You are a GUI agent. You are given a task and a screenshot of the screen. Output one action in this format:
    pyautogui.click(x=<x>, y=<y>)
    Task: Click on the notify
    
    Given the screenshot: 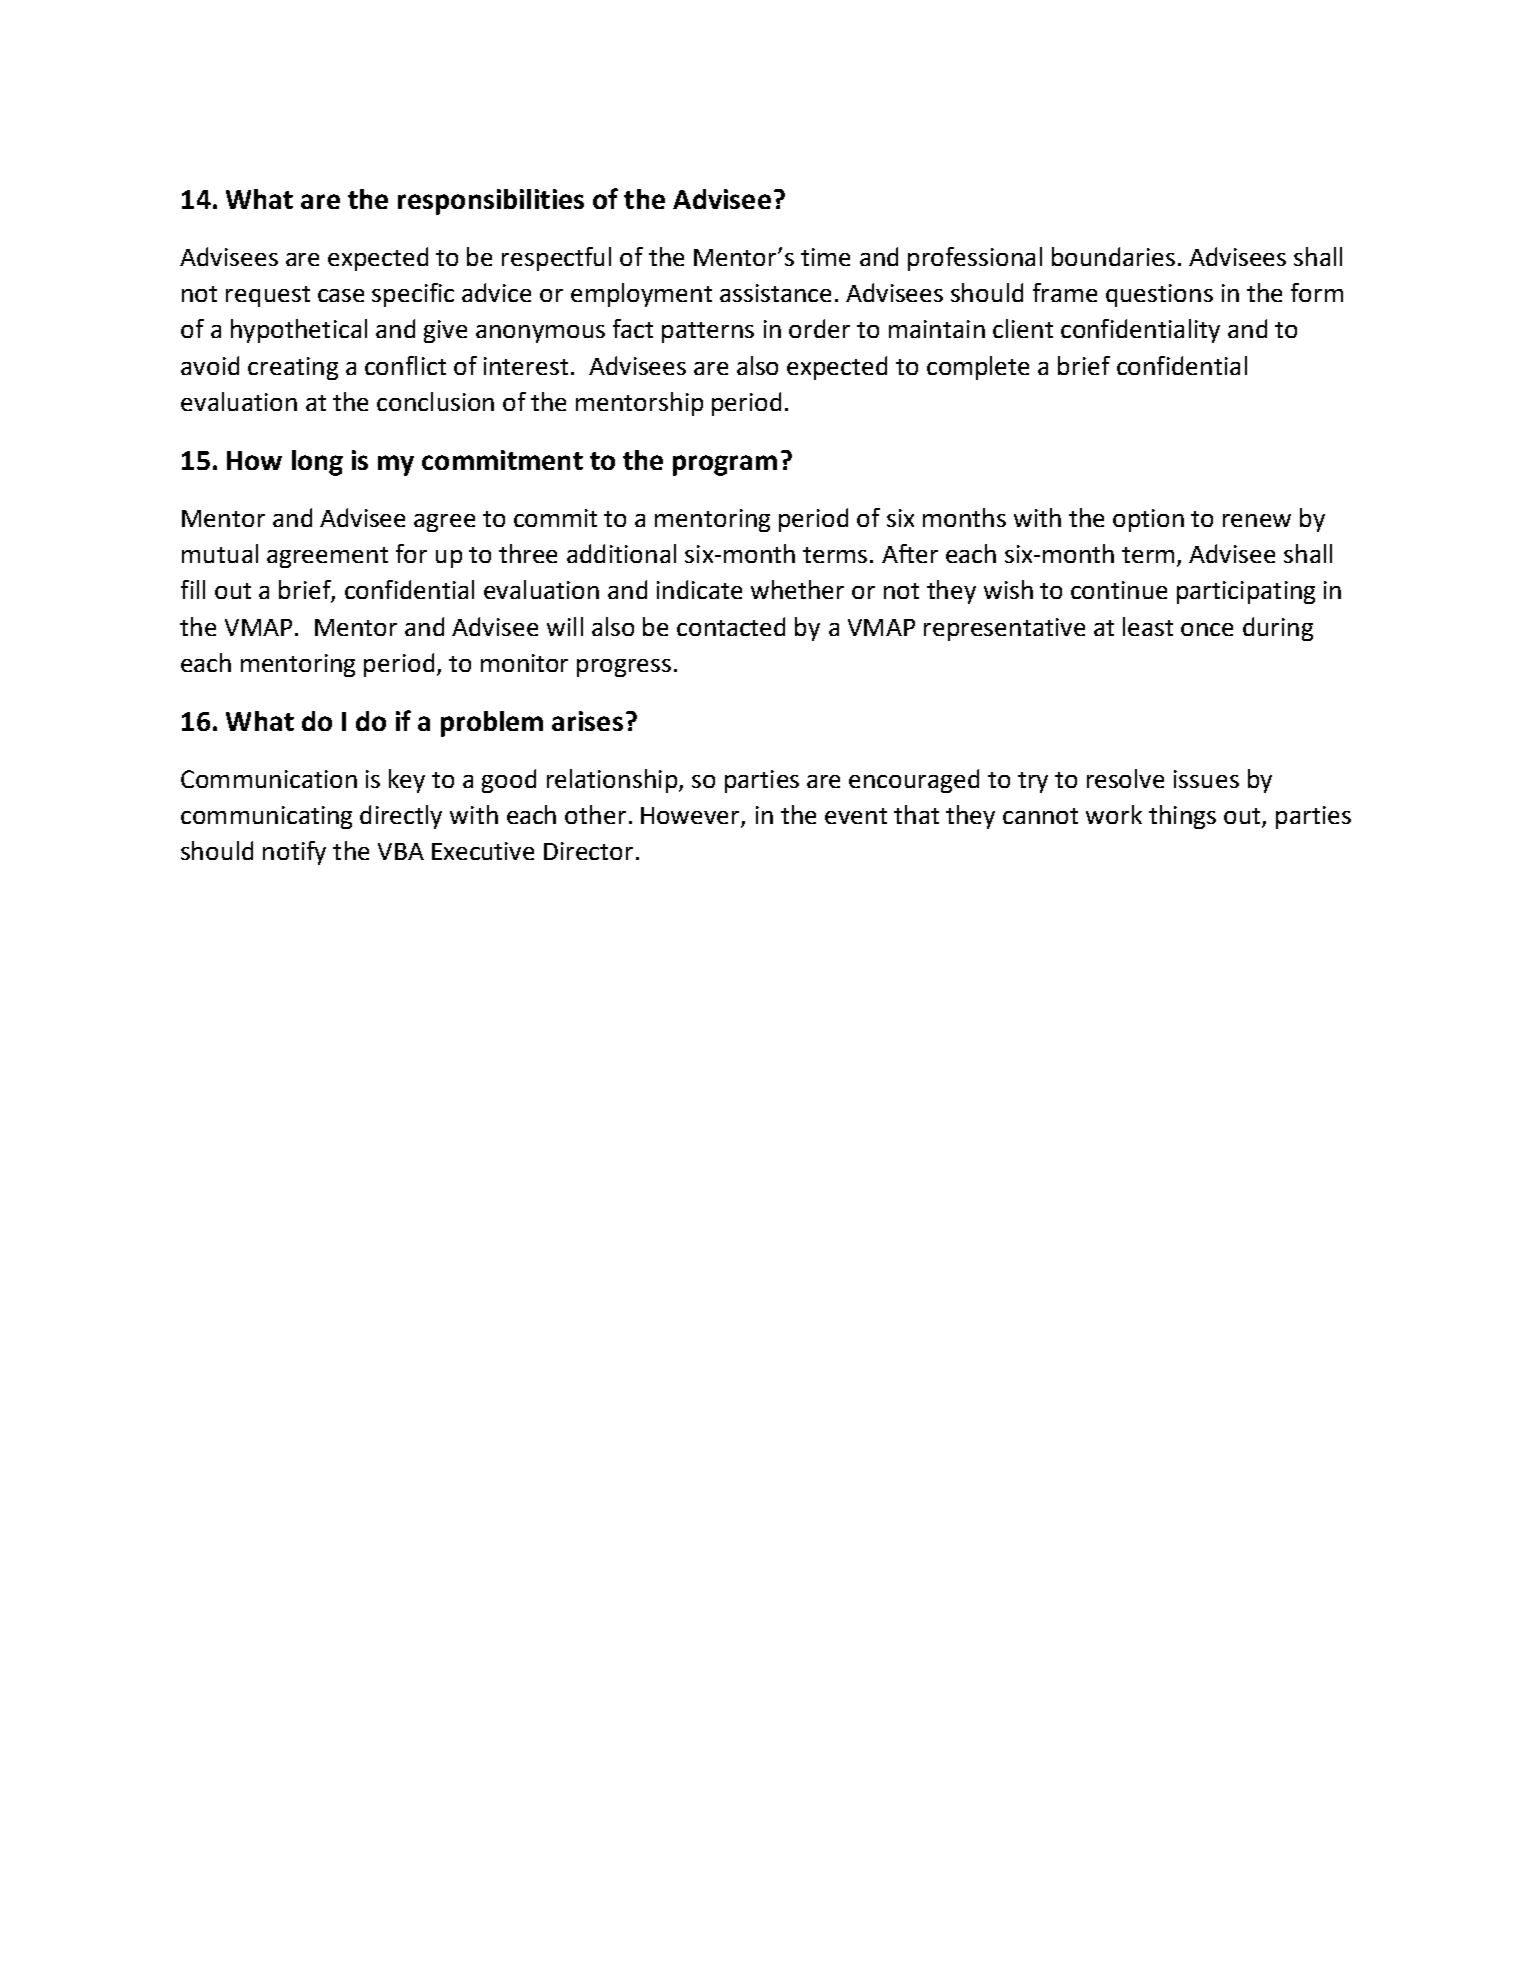 What is the action you would take?
    pyautogui.click(x=294, y=853)
